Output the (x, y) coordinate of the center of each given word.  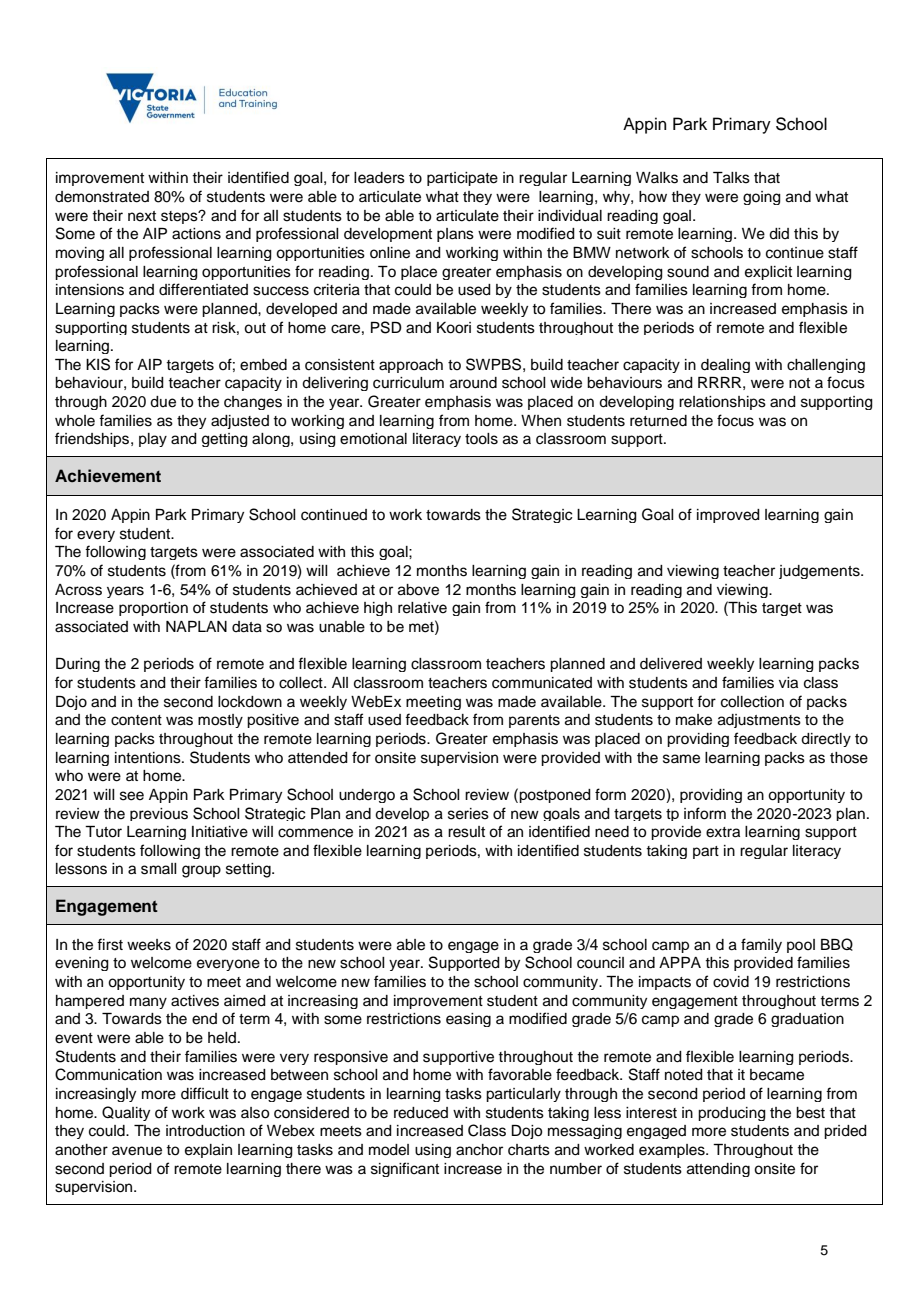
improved (728, 516)
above (418, 590)
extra (723, 832)
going (762, 198)
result (466, 832)
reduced (421, 1113)
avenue (137, 1151)
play (153, 440)
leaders (379, 178)
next (142, 216)
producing (732, 1114)
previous (159, 814)
